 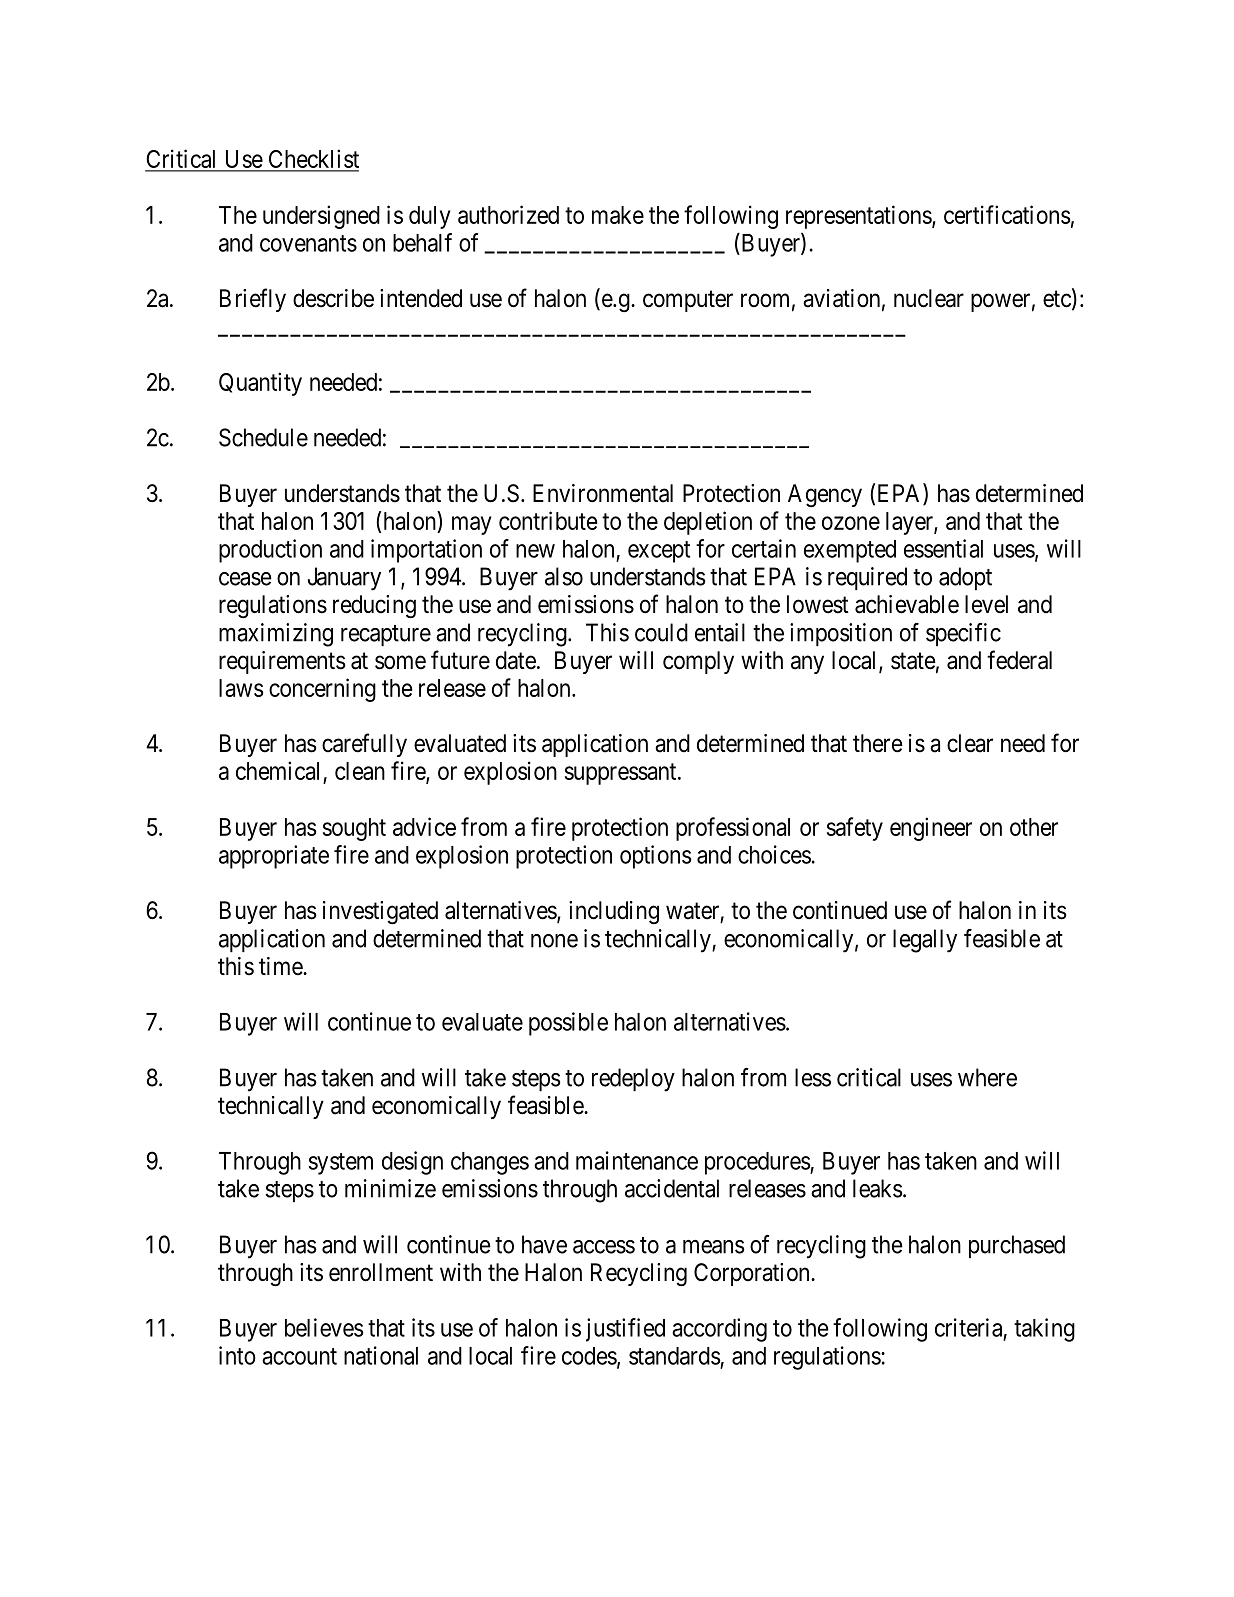 What do you see at coordinates (1007, 214) in the screenshot?
I see `certifications` at bounding box center [1007, 214].
